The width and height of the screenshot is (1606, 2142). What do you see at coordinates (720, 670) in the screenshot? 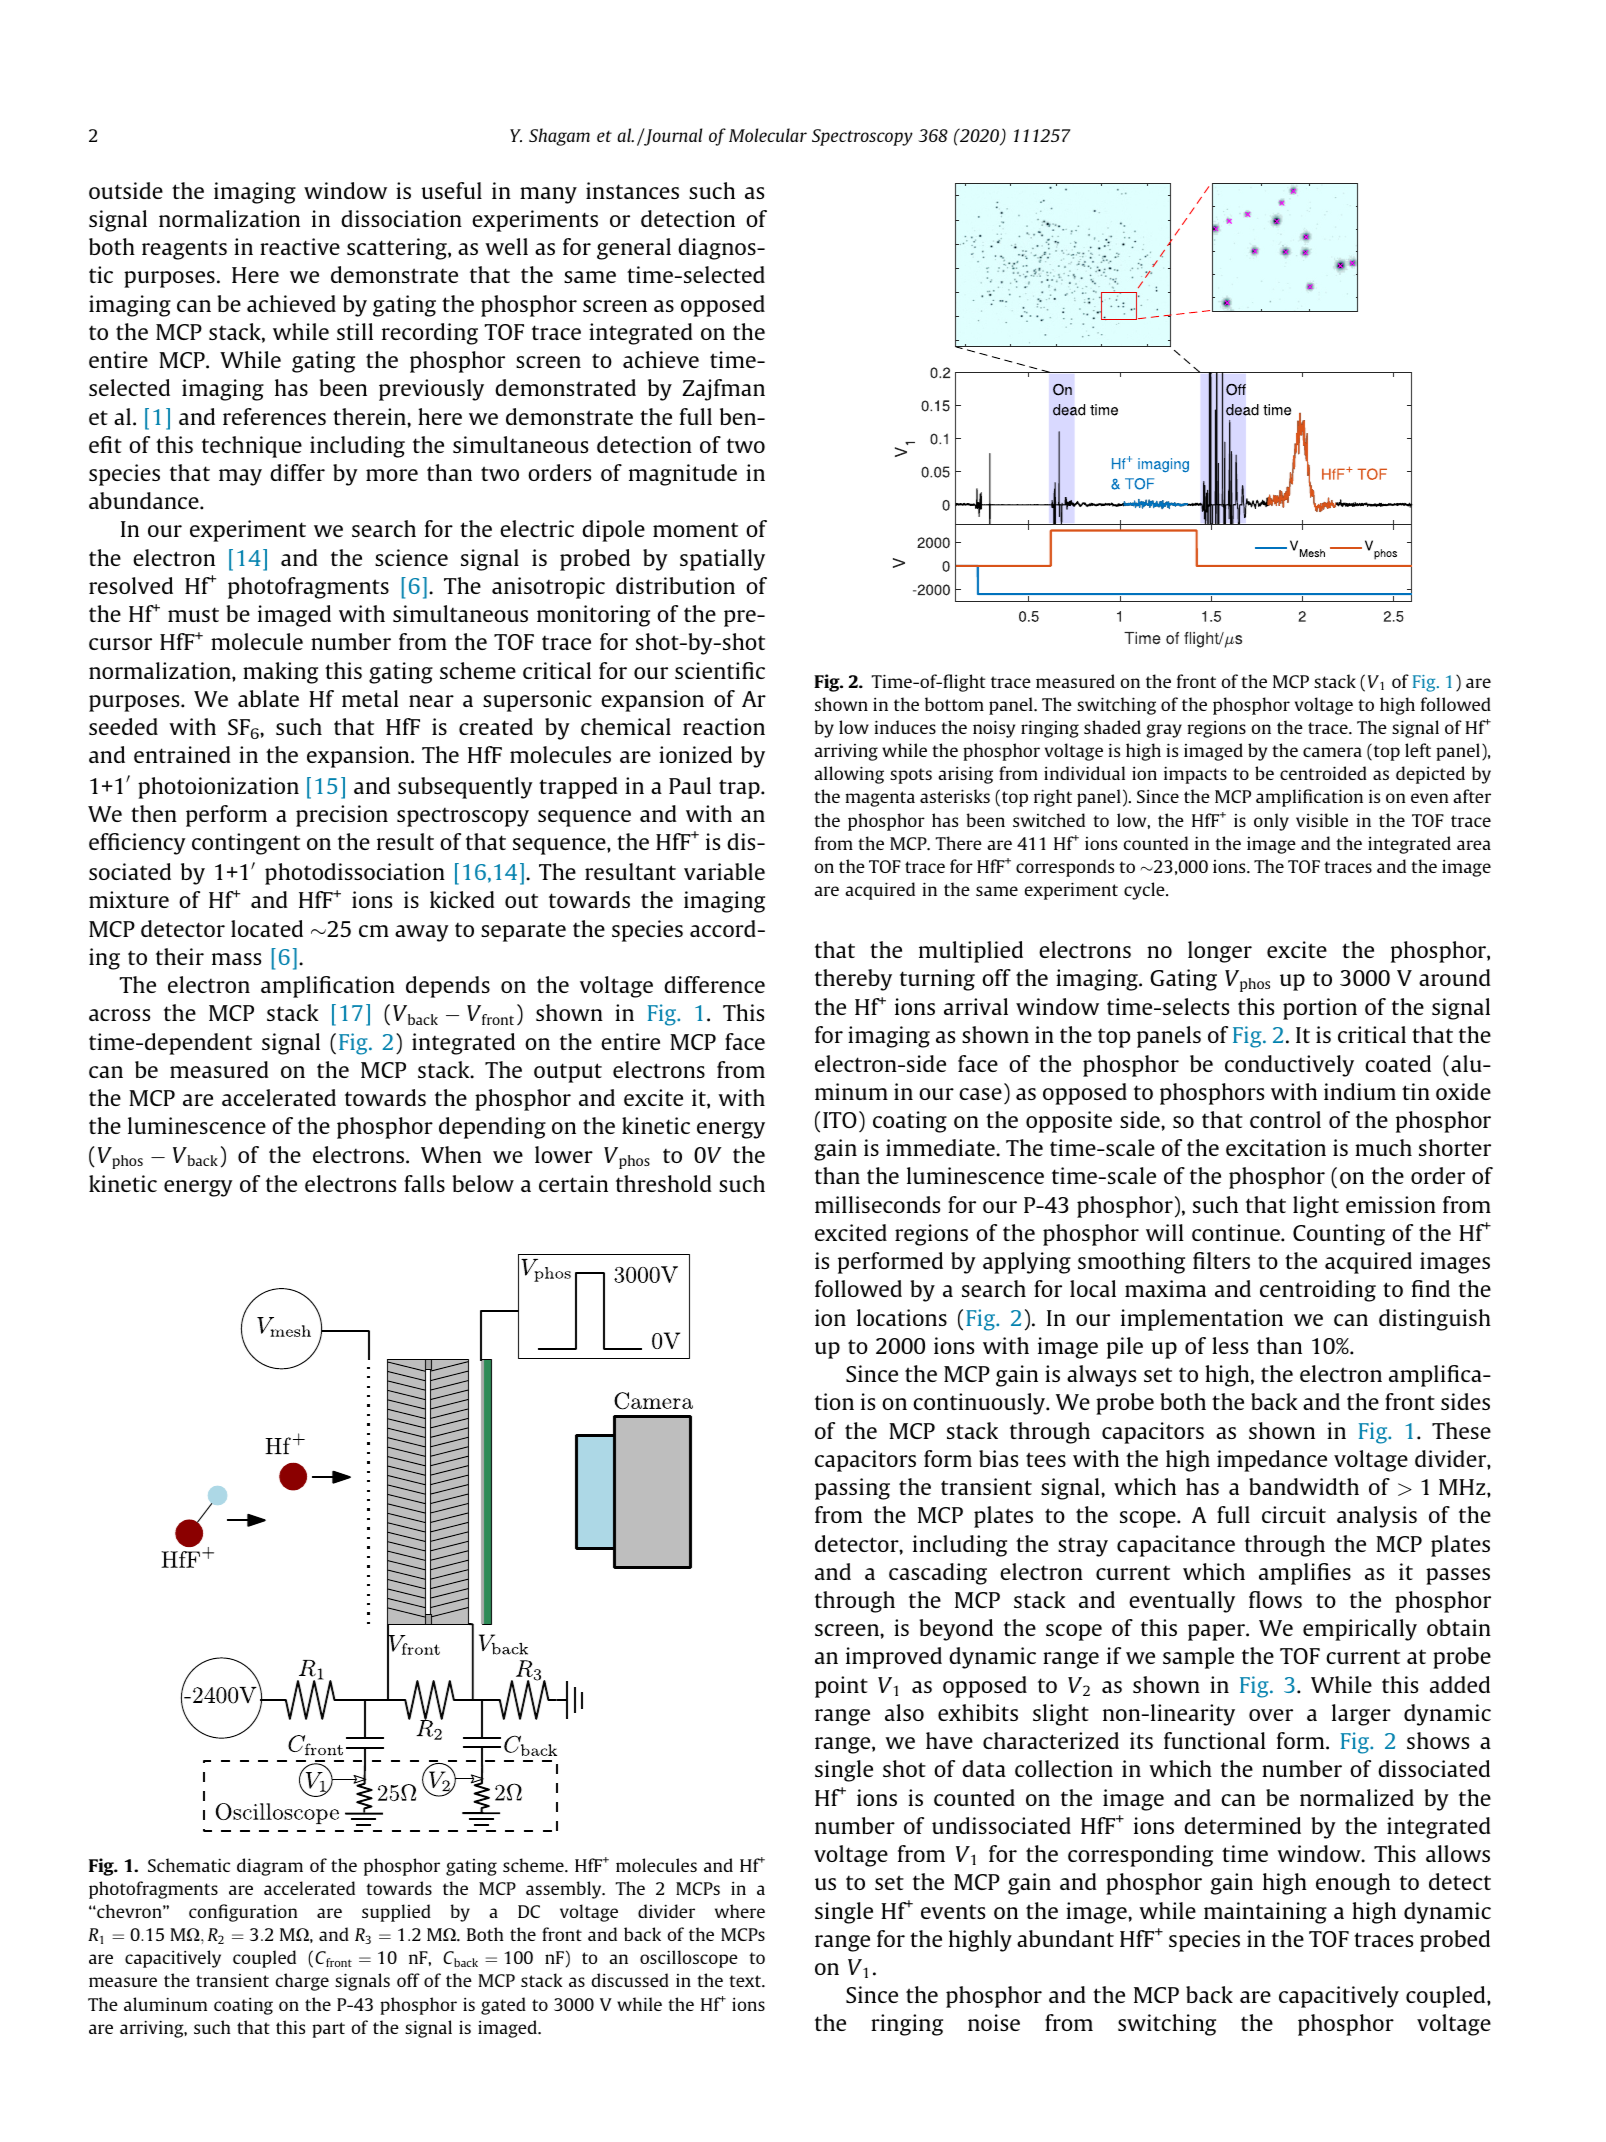
I see `scientific` at bounding box center [720, 670].
